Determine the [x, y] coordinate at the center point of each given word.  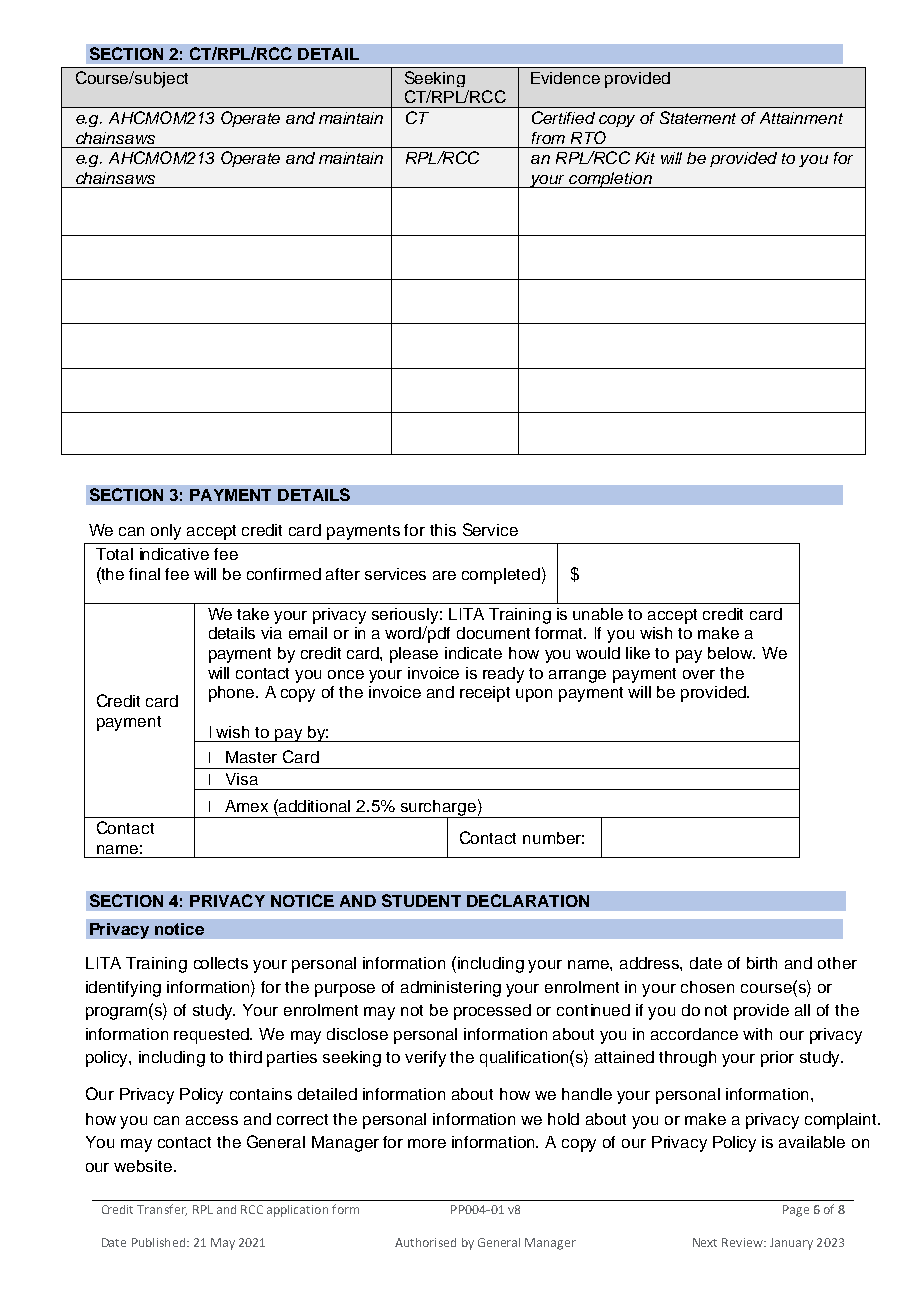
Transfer [162, 1210]
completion [610, 180]
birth [762, 963]
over [699, 674]
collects [221, 963]
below [731, 653]
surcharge [438, 809]
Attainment [801, 118]
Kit [645, 158]
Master [251, 757]
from [548, 138]
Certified [563, 117]
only [166, 532]
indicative [174, 554]
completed [501, 576]
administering [451, 989]
